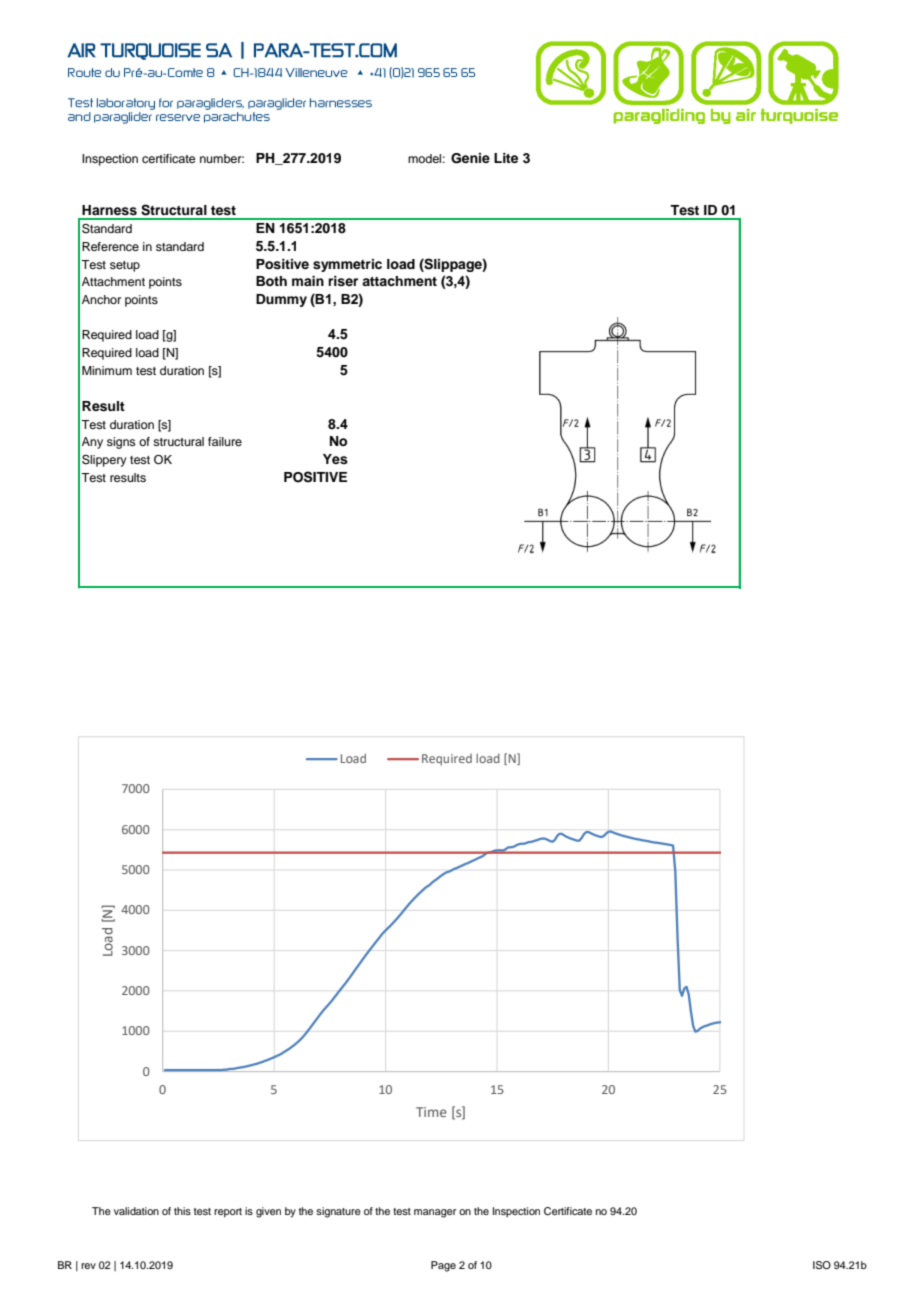 Image resolution: width=924 pixels, height=1308 pixels. What do you see at coordinates (431, 1112) in the document?
I see `Time` at bounding box center [431, 1112].
